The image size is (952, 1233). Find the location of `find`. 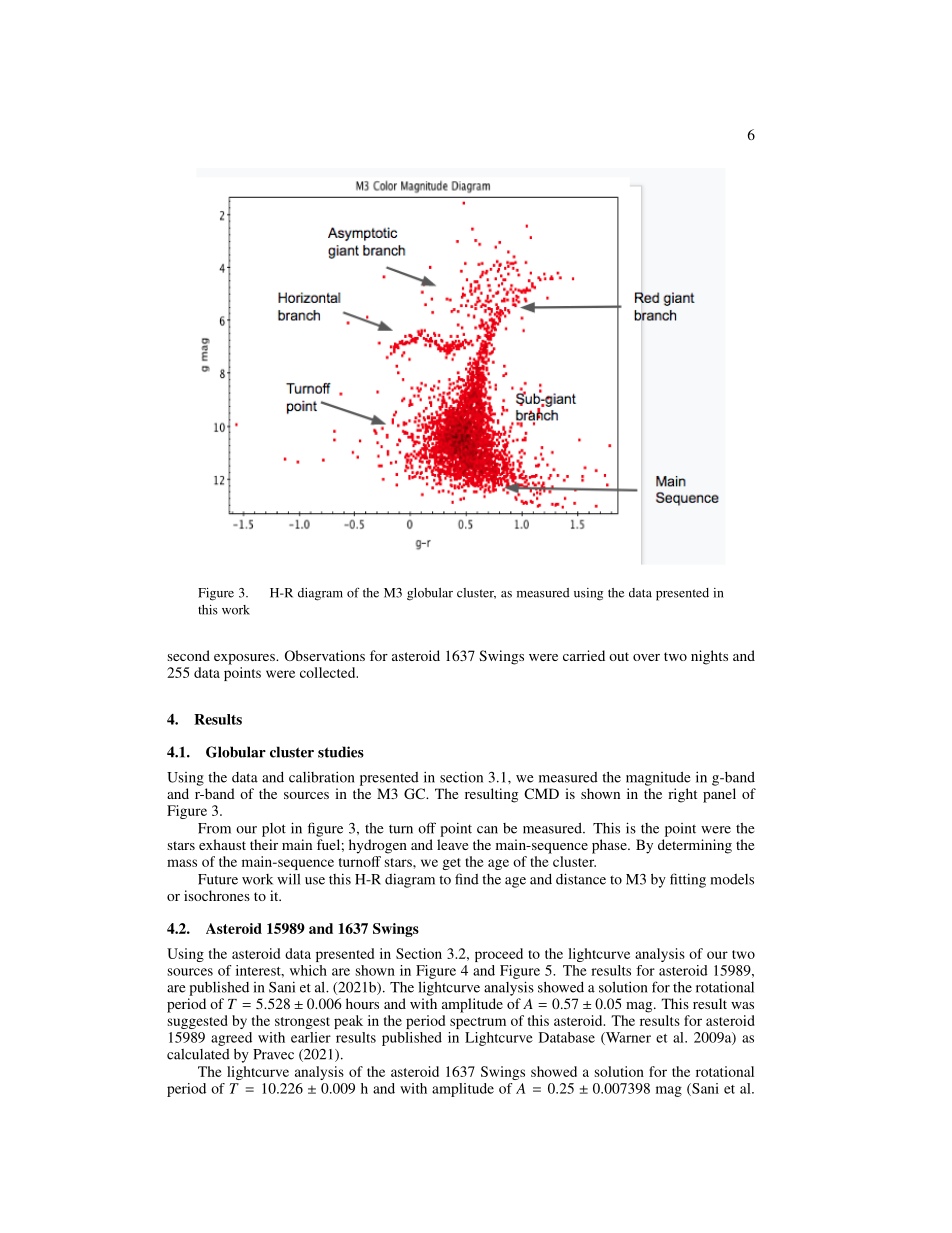

find is located at coordinates (467, 879).
